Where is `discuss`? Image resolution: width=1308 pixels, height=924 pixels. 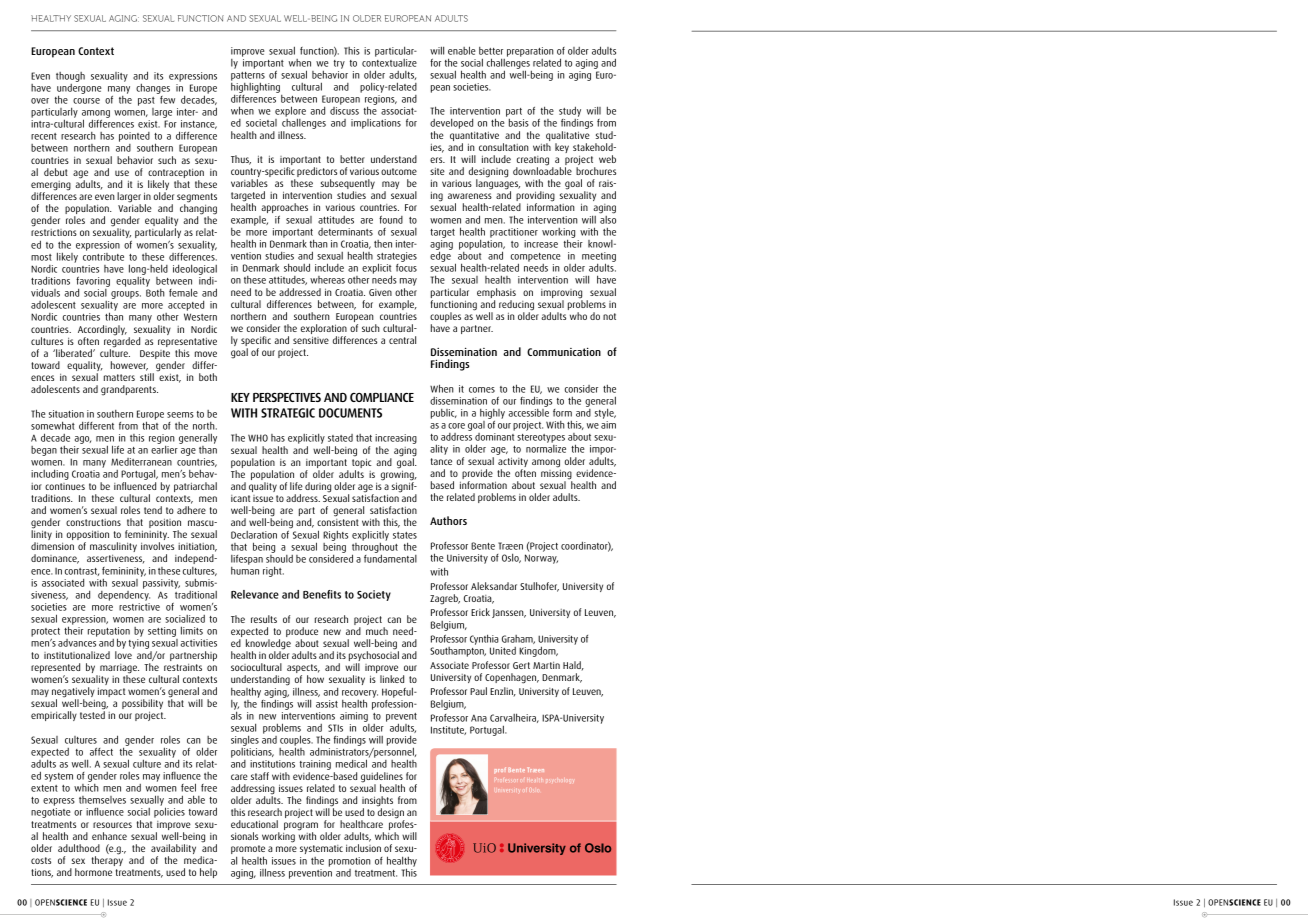
discuss is located at coordinates (344, 109).
